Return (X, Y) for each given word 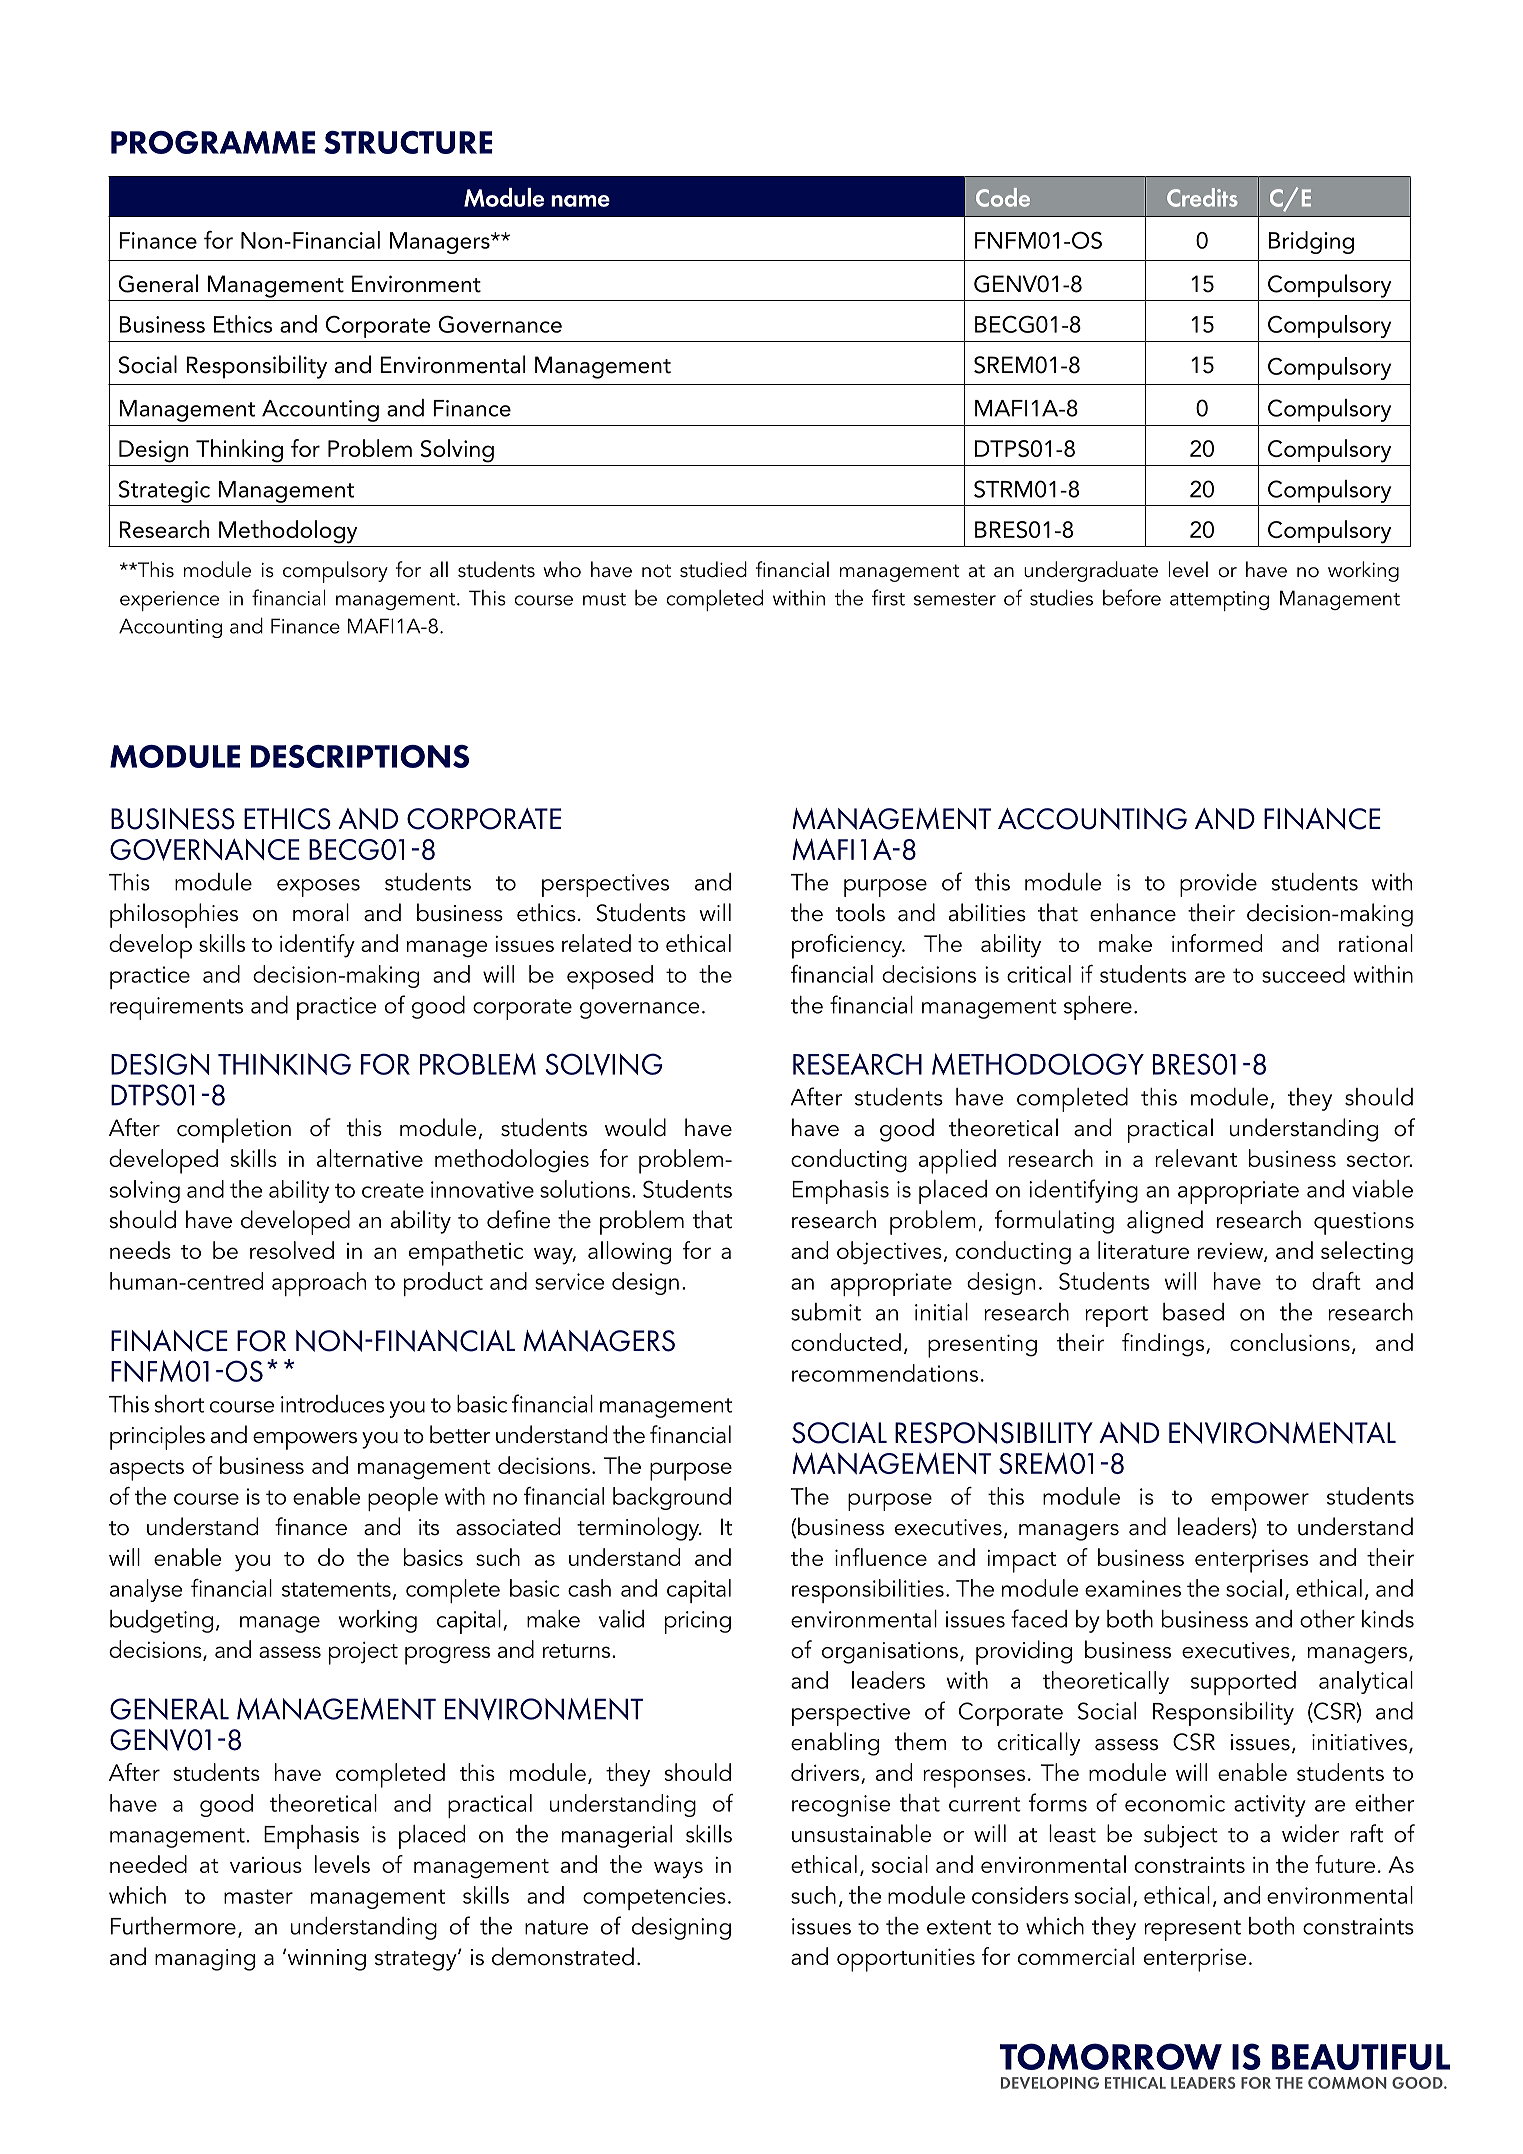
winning (325, 1959)
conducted (846, 1342)
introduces (333, 1404)
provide (1218, 885)
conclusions (1290, 1342)
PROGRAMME (213, 142)
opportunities (906, 1960)
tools (860, 912)
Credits (1202, 197)
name (580, 201)
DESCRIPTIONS (360, 756)
